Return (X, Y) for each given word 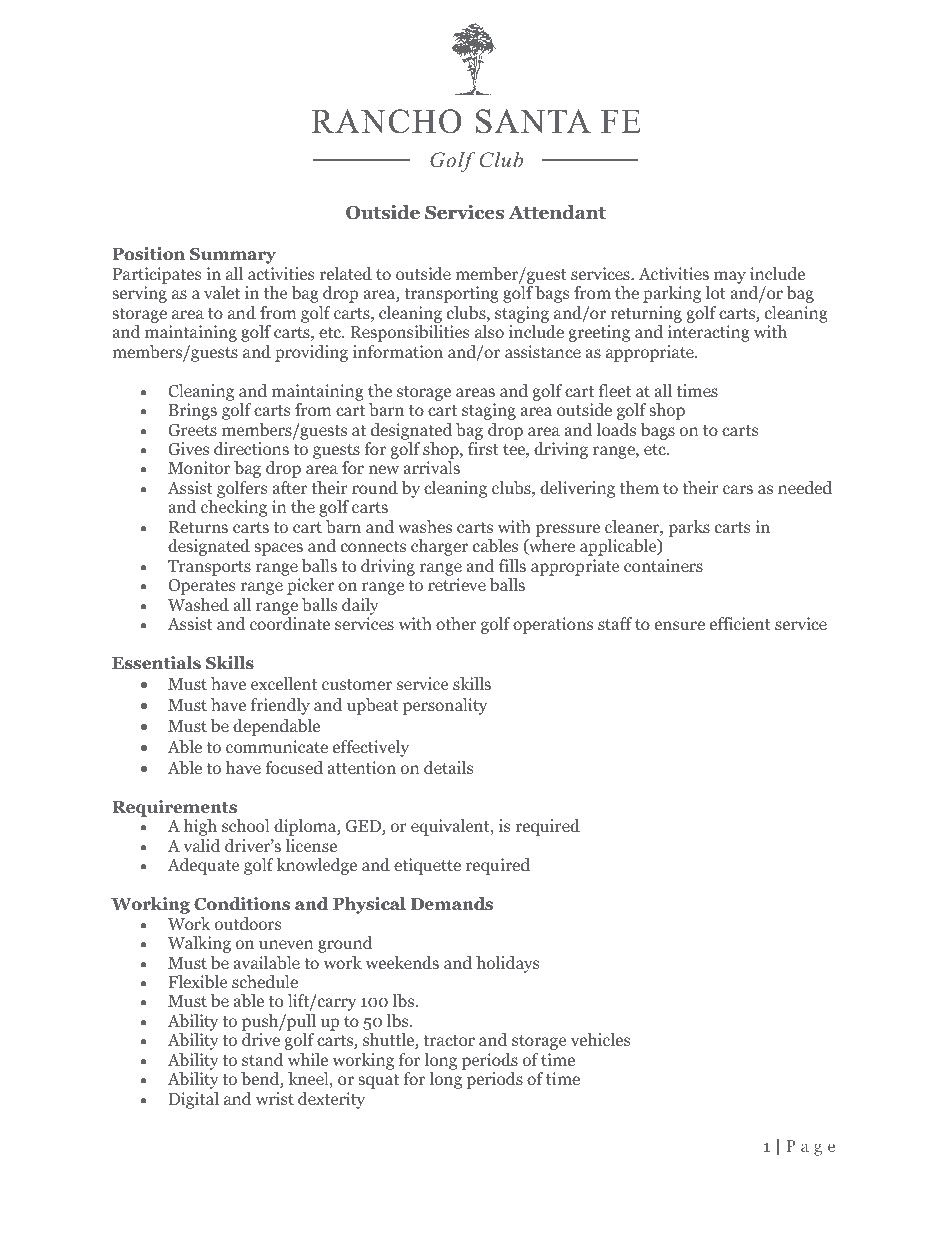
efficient (740, 623)
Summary (233, 256)
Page (810, 1148)
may (730, 277)
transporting (451, 294)
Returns (198, 527)
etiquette (427, 866)
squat (378, 1081)
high (200, 827)
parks (689, 528)
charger (439, 547)
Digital (194, 1100)
